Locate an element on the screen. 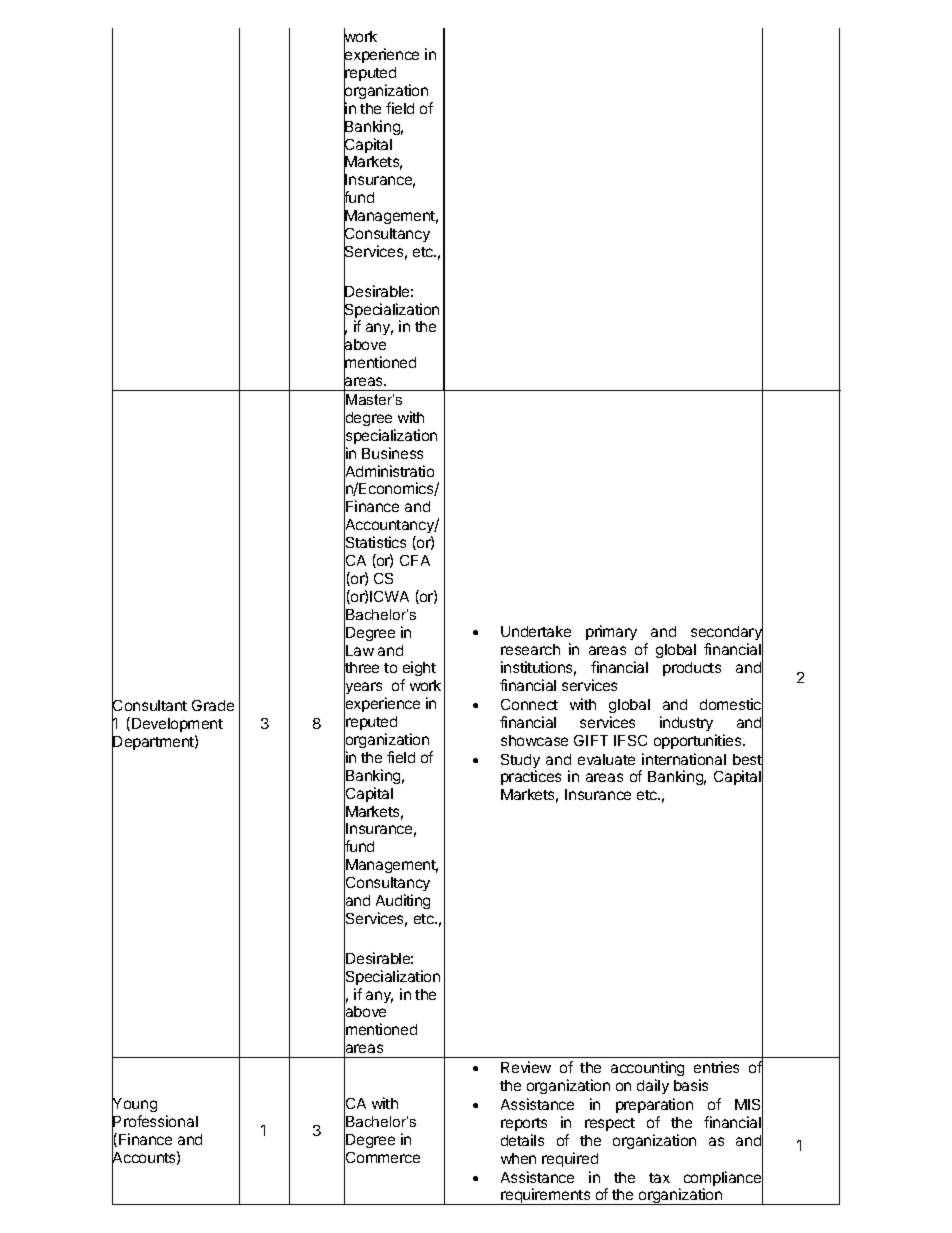  tax is located at coordinates (659, 1178).
